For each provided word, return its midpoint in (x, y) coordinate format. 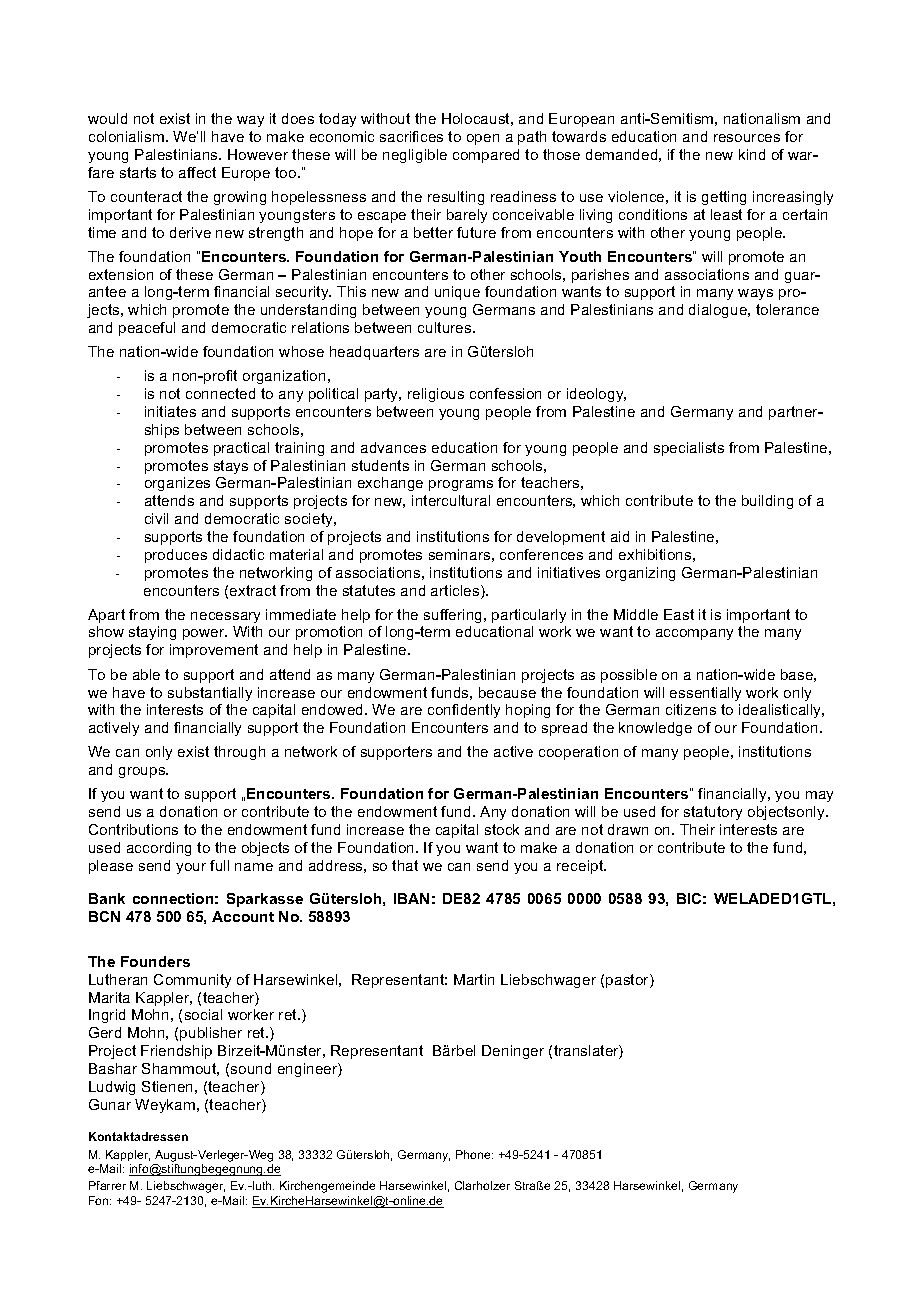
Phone (474, 1154)
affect (197, 172)
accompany (694, 634)
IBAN (411, 898)
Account (243, 916)
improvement (214, 651)
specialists (689, 449)
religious (436, 395)
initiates (170, 411)
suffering (454, 616)
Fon (100, 1200)
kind (752, 154)
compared (486, 156)
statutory (713, 813)
